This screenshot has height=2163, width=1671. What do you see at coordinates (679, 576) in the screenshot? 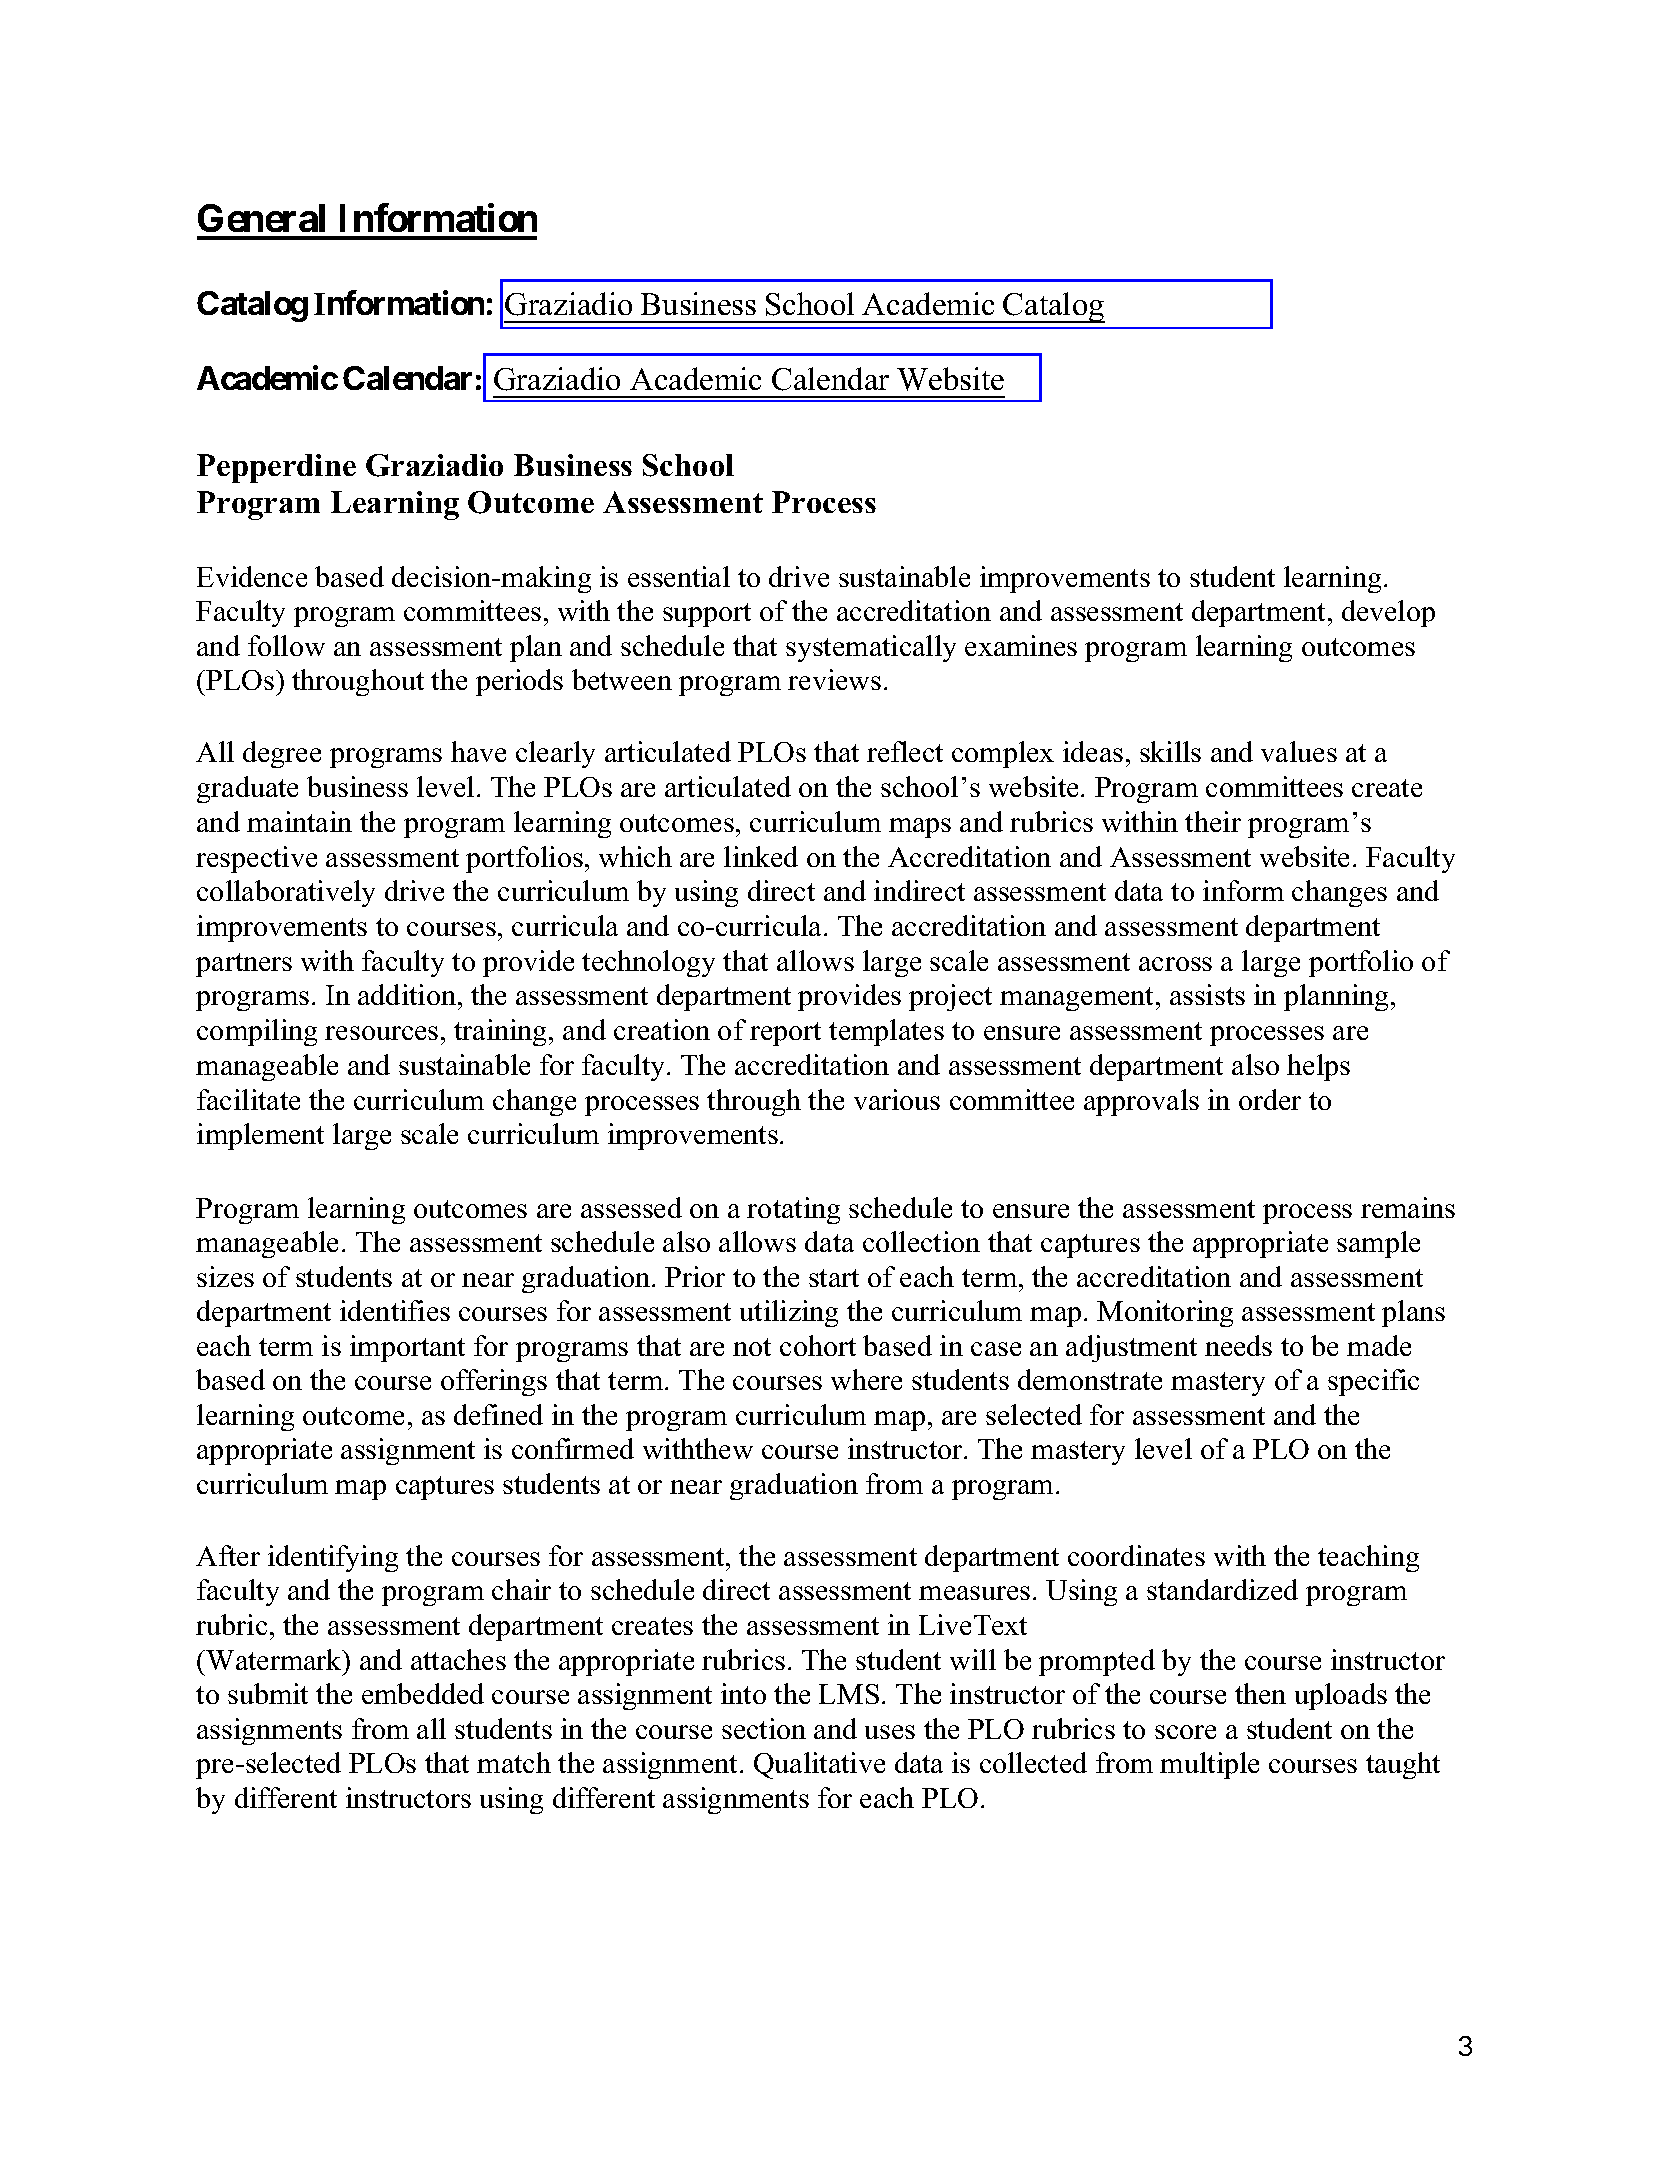
I see `essential` at bounding box center [679, 576].
